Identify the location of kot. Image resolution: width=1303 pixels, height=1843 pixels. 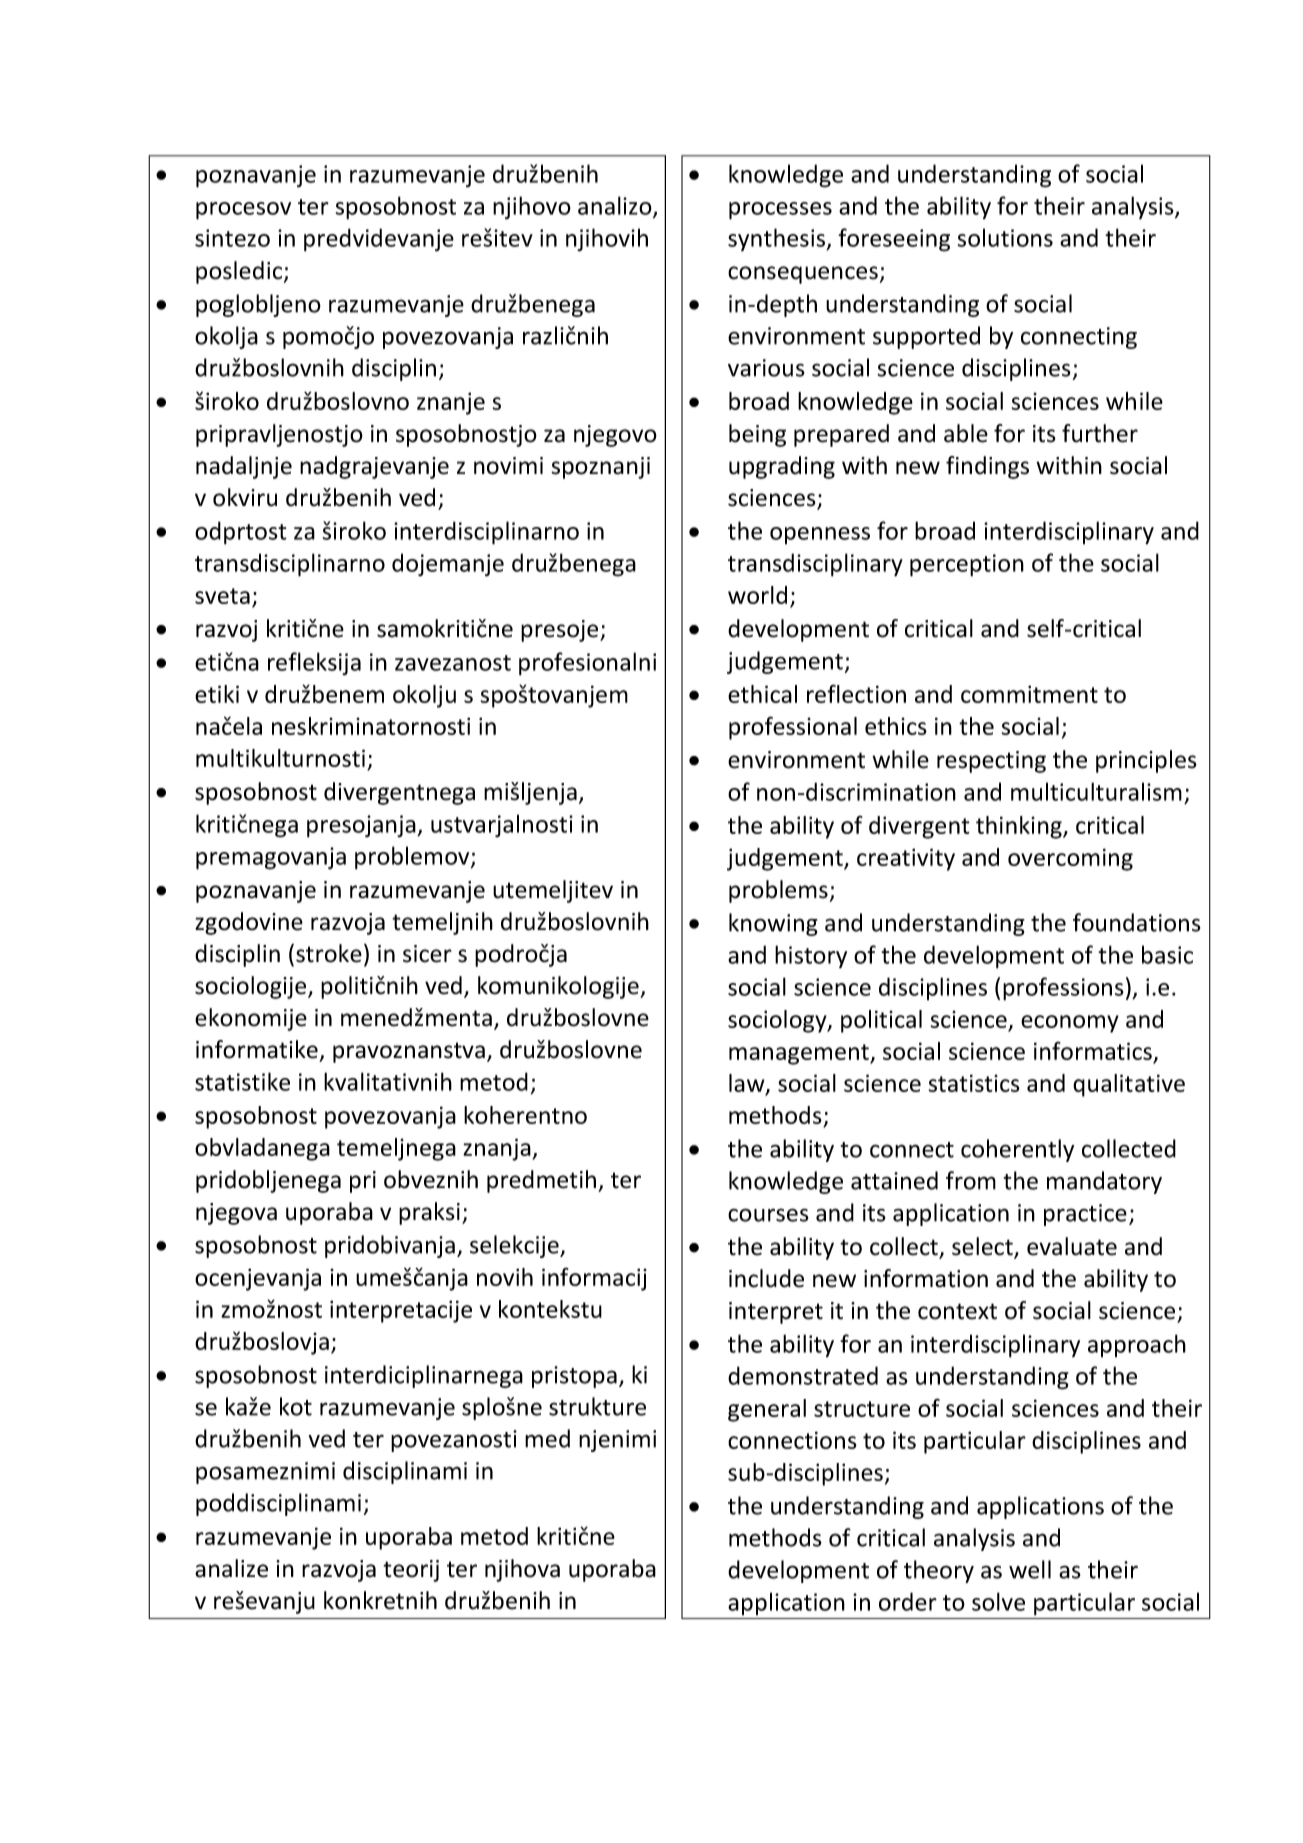
(296, 1406).
